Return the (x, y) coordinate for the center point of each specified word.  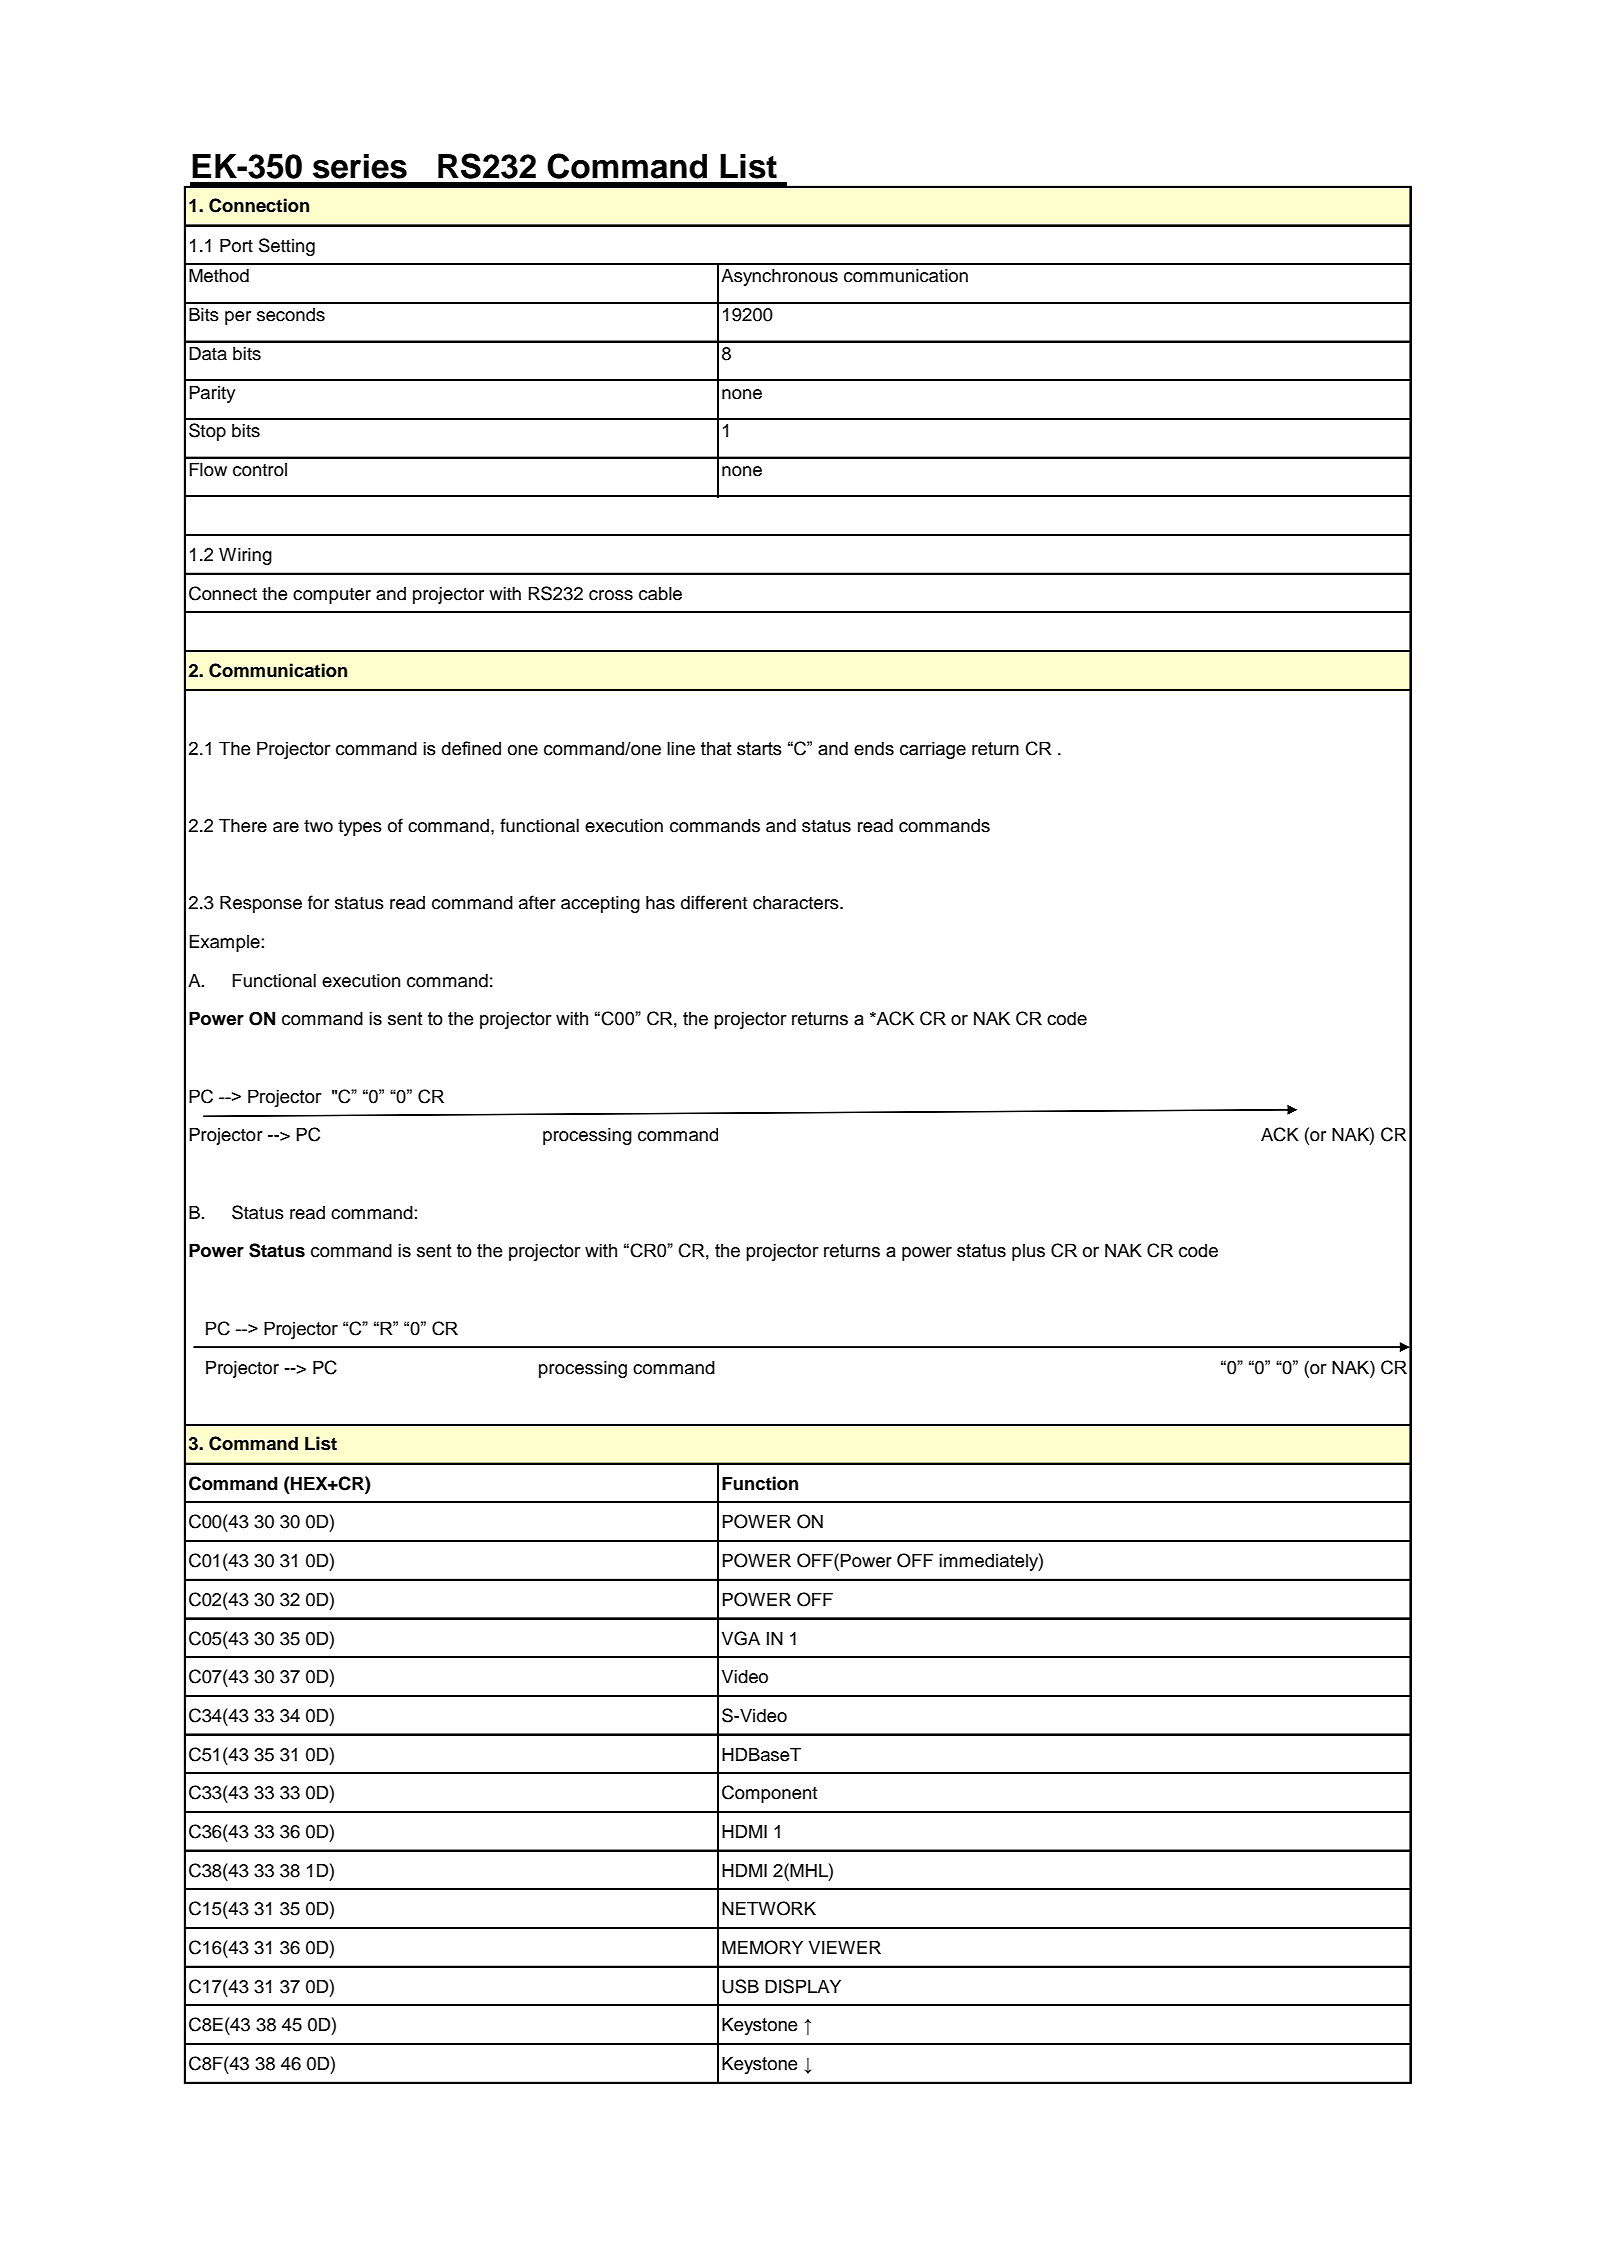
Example (225, 943)
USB (740, 1986)
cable (660, 593)
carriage (933, 750)
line (681, 748)
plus (1028, 1252)
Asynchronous (779, 277)
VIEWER (845, 1947)
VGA (741, 1638)
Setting (287, 247)
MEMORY (762, 1947)
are (286, 827)
